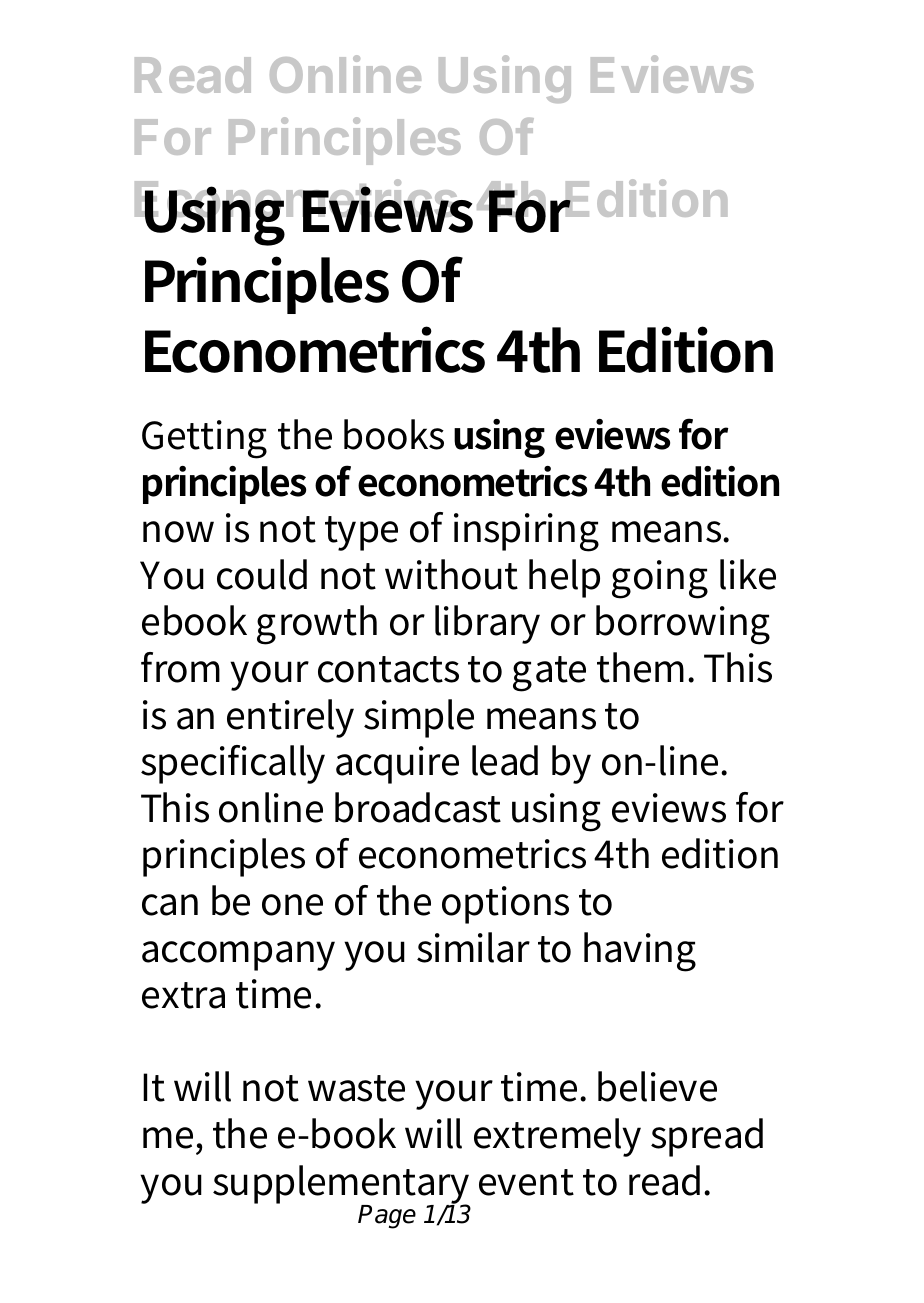 The height and width of the screenshot is (1303, 924). What do you see at coordinates (526, 532) in the screenshot?
I see `inspiring` at bounding box center [526, 532].
